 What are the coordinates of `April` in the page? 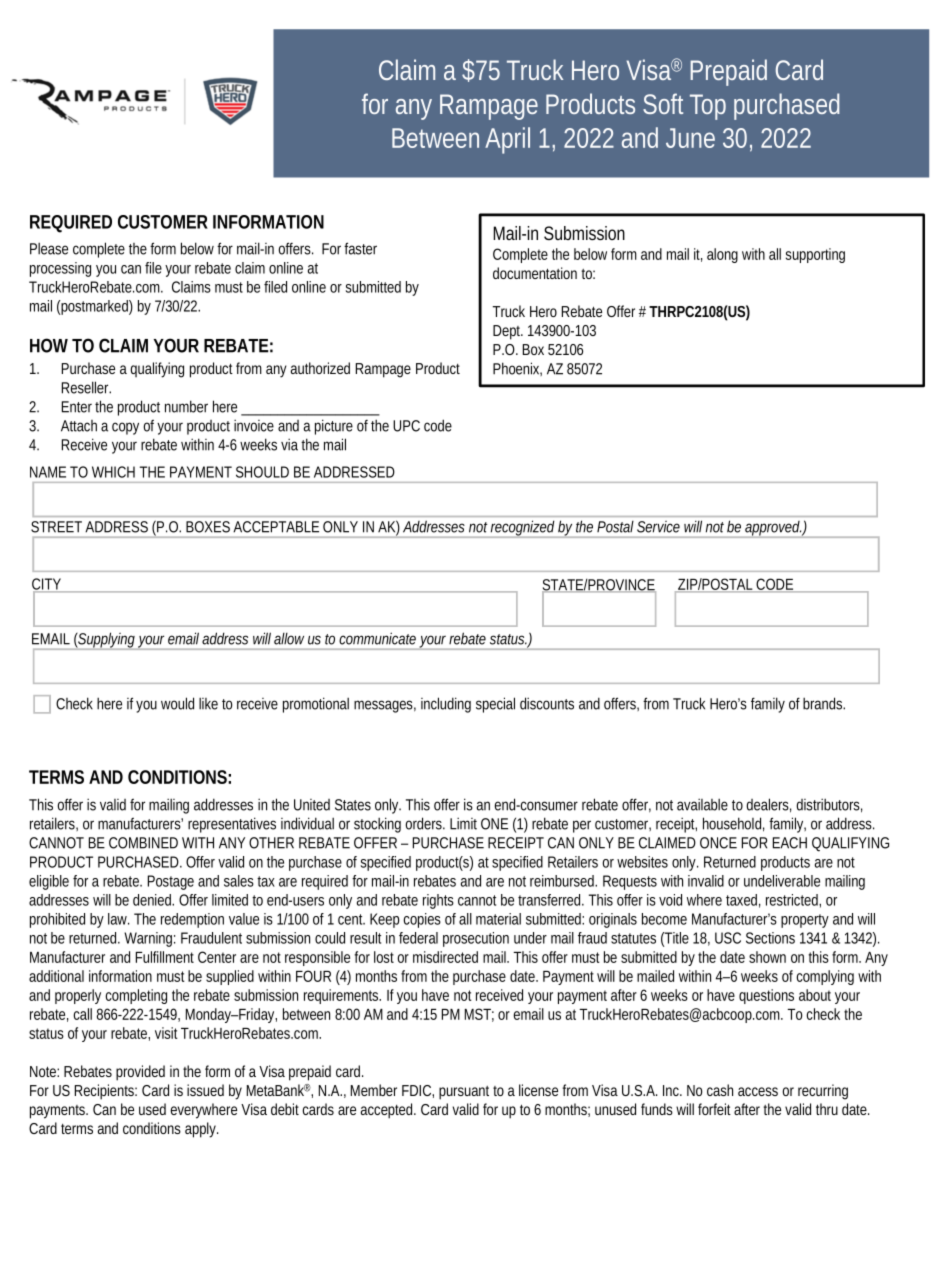 It's located at (507, 140).
